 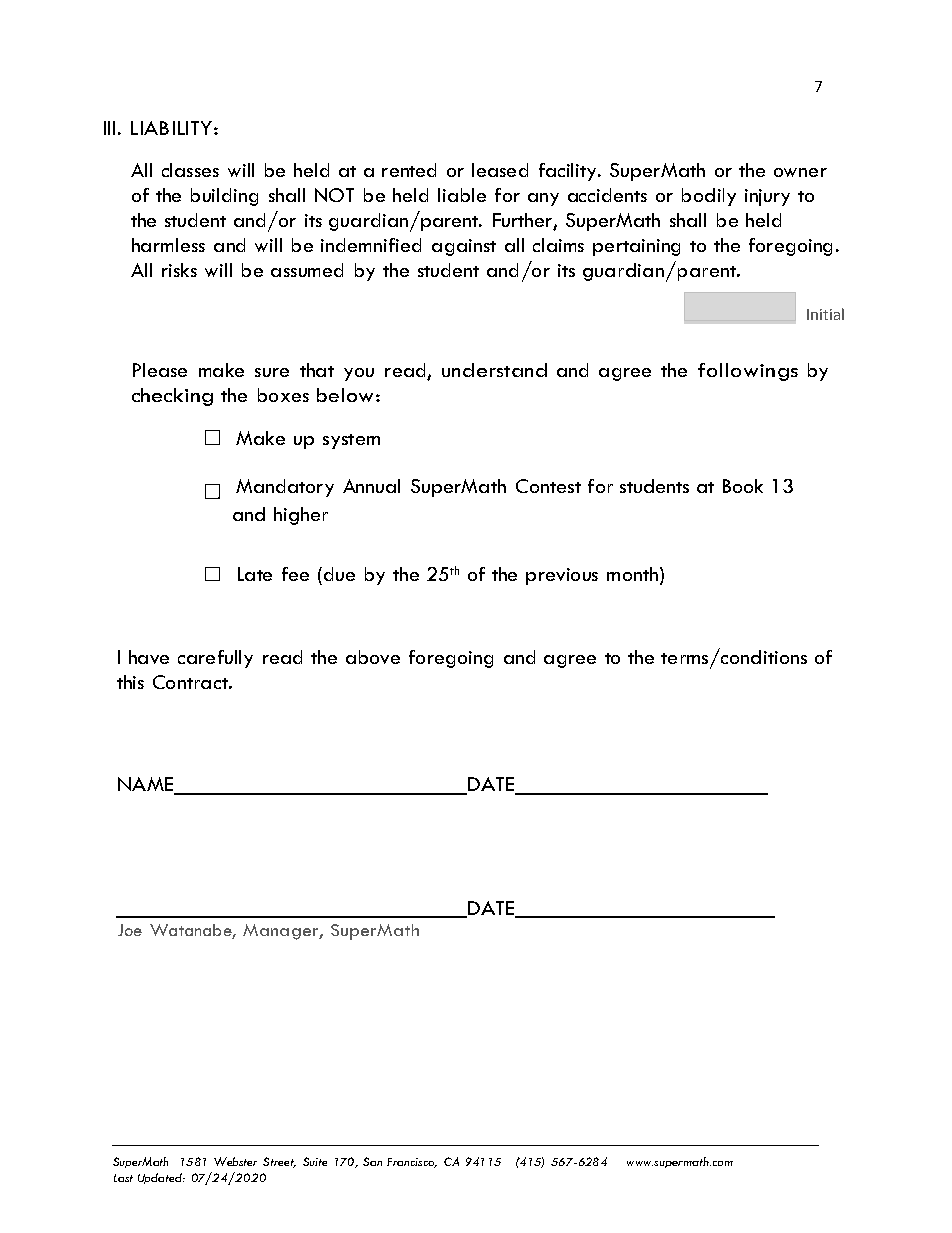 I want to click on injury, so click(x=767, y=197).
